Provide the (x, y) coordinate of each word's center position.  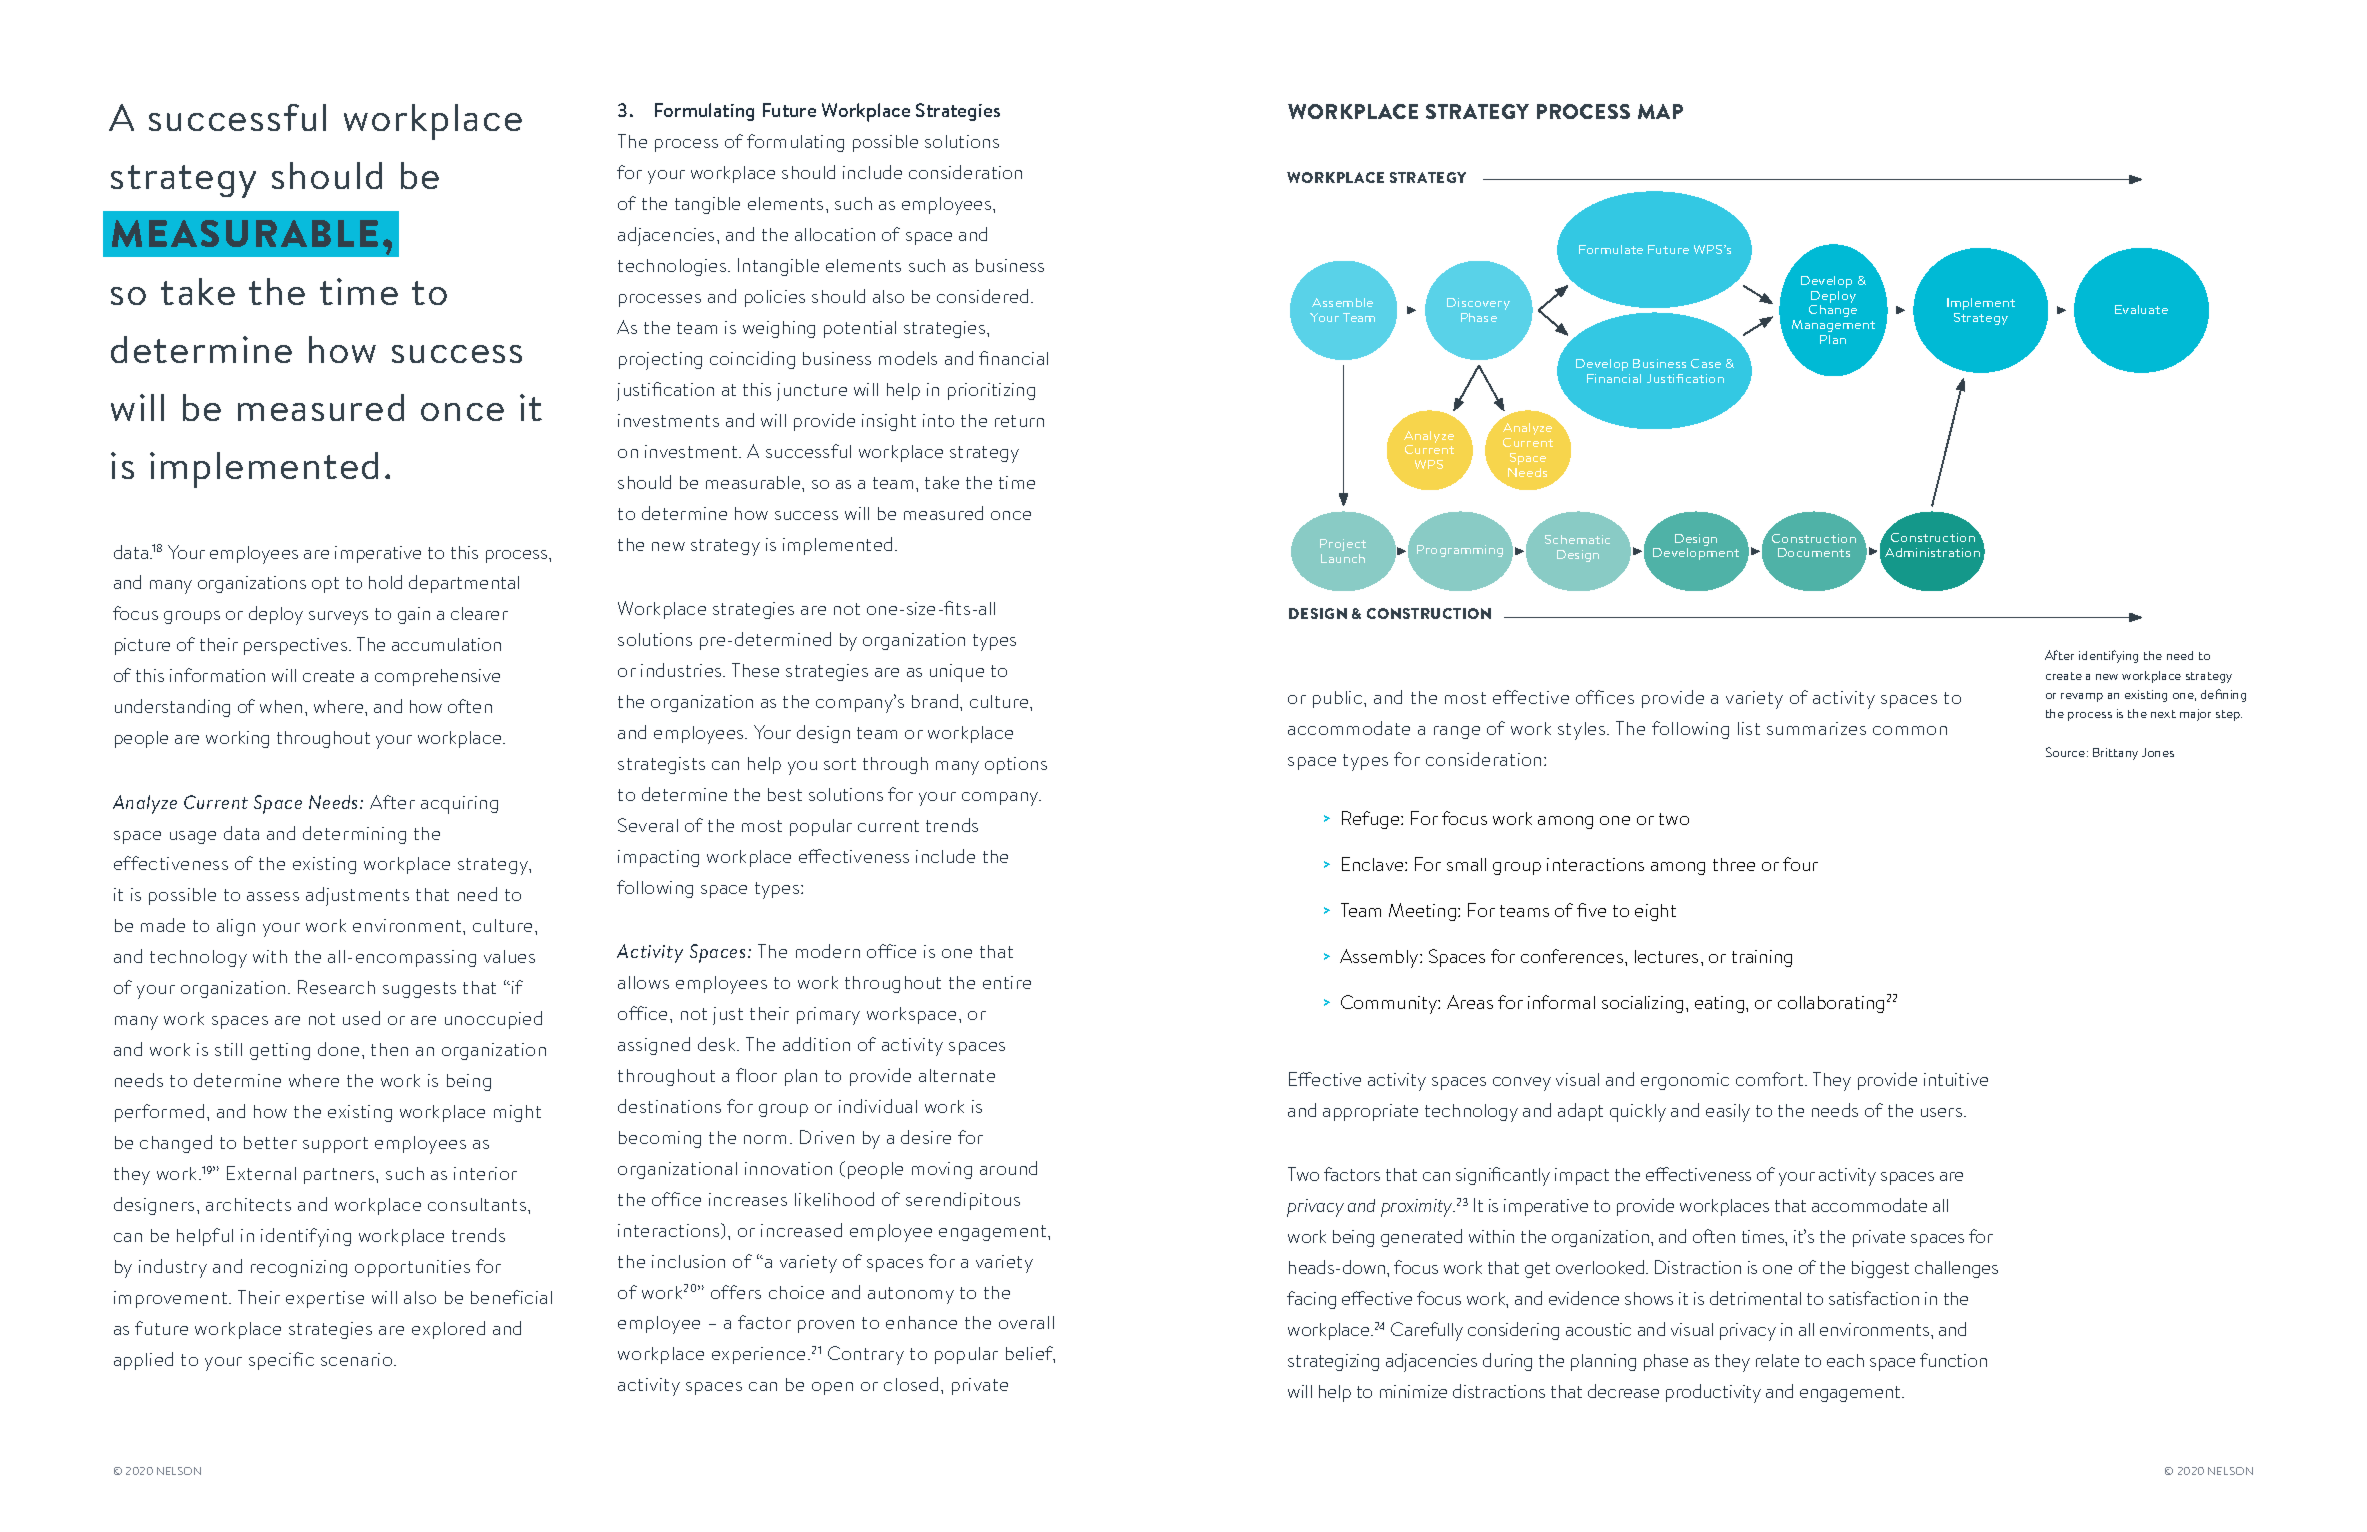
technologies (673, 267)
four (1800, 864)
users (1943, 1112)
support (335, 1145)
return (1019, 421)
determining (354, 835)
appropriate (1370, 1112)
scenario (358, 1359)
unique (957, 673)
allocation (835, 234)
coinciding (752, 360)
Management (1833, 326)
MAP (1660, 111)
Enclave (1374, 864)
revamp (2082, 697)
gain (414, 615)
